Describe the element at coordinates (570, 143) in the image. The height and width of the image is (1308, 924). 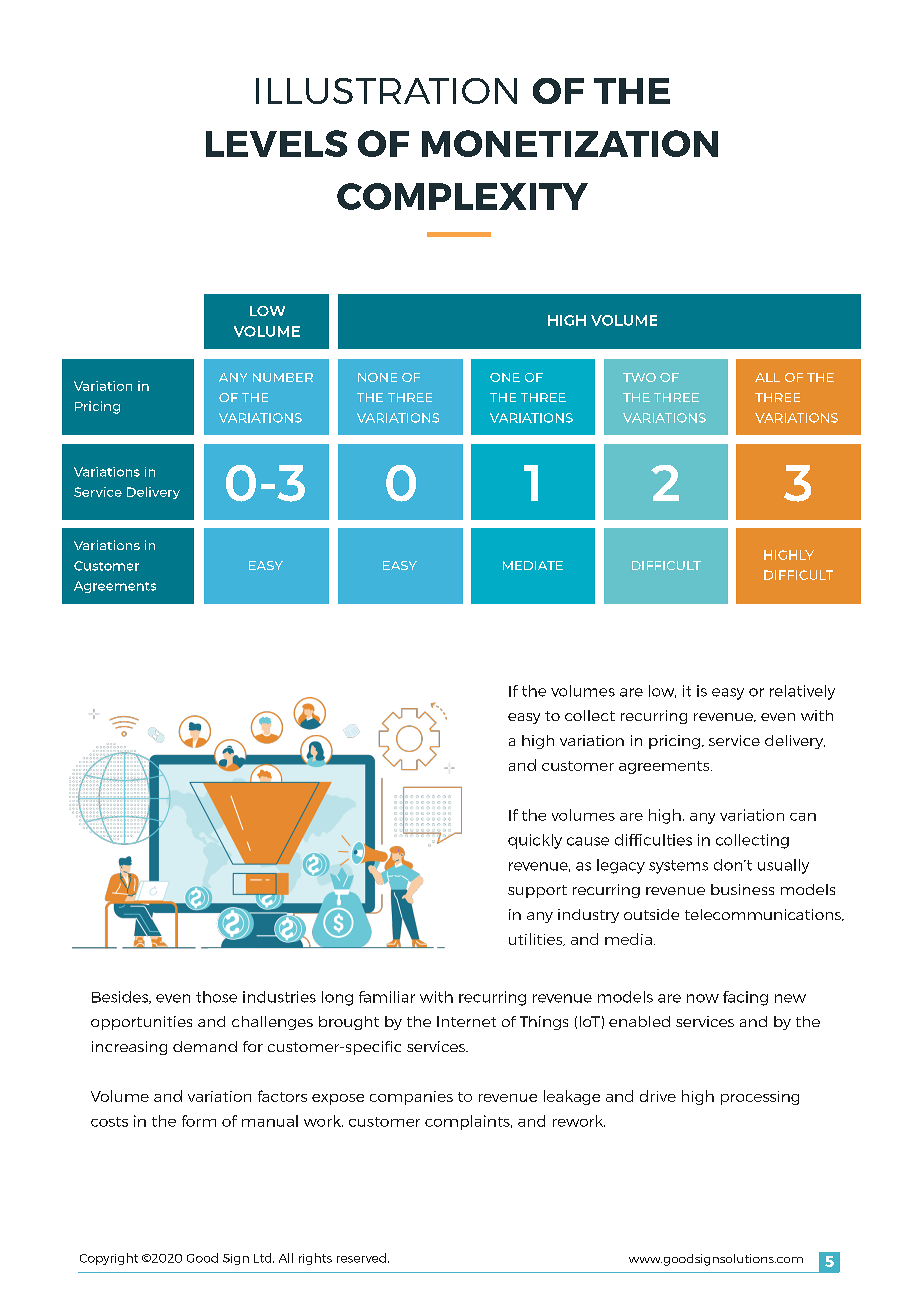
I see `MONETIZATION` at that location.
